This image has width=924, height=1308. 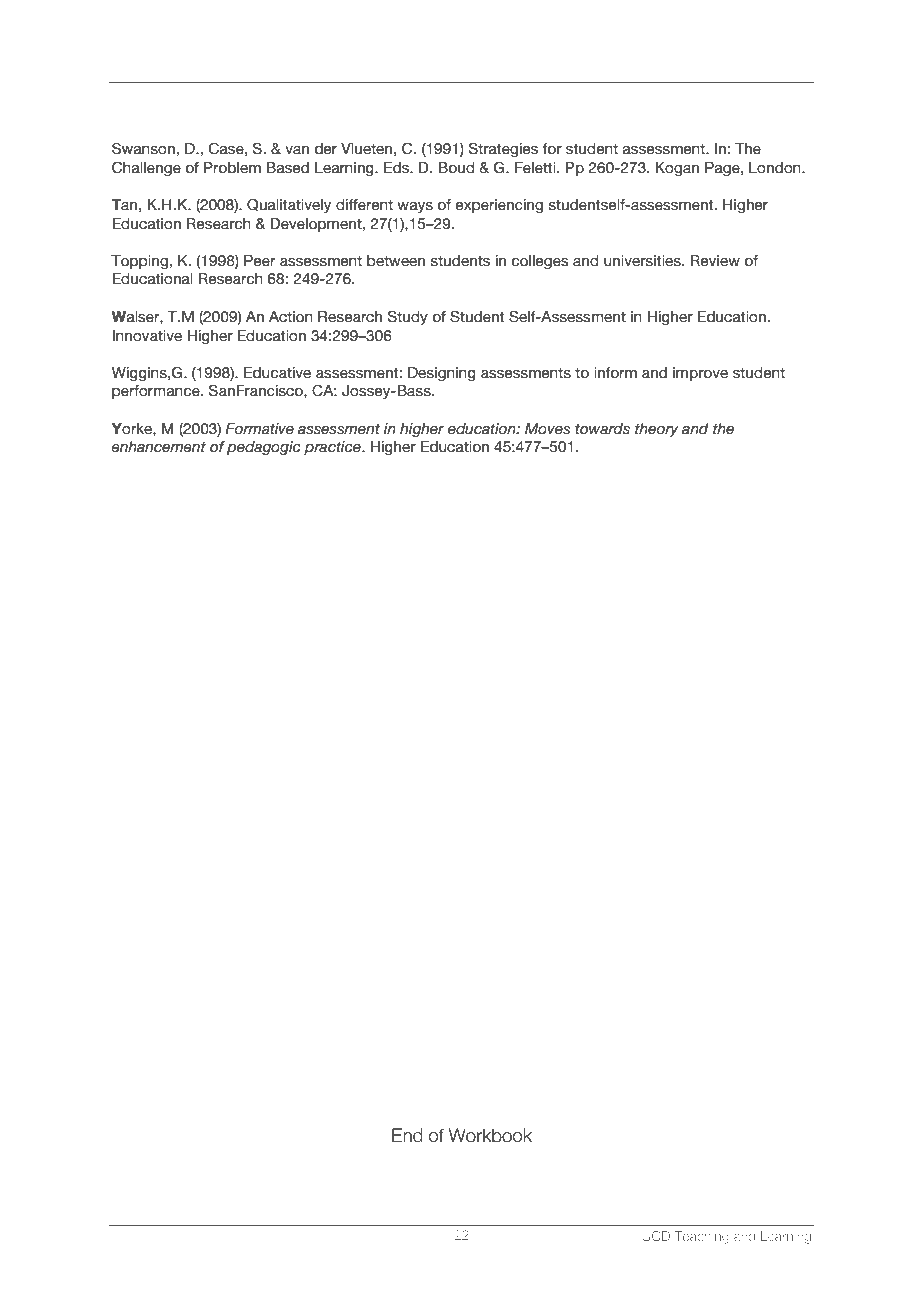 What do you see at coordinates (232, 168) in the image?
I see `Problem` at bounding box center [232, 168].
